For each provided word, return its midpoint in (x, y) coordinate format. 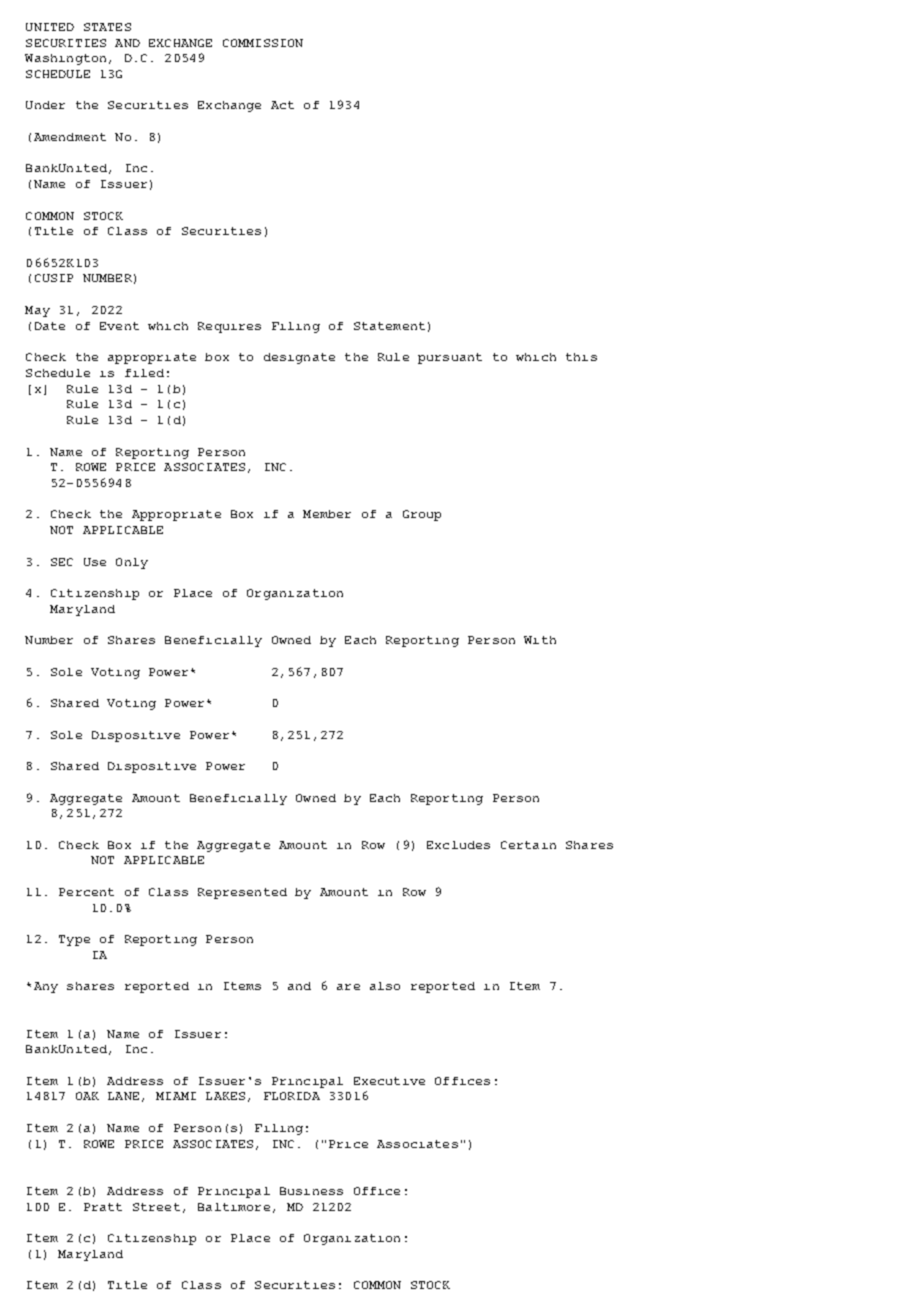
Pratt (103, 1207)
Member (327, 514)
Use (95, 562)
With (540, 640)
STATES (107, 27)
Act (282, 105)
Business (311, 1191)
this (581, 357)
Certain (528, 845)
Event (119, 326)
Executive (389, 1081)
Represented (242, 893)
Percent (86, 892)
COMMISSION (263, 43)
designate (299, 358)
